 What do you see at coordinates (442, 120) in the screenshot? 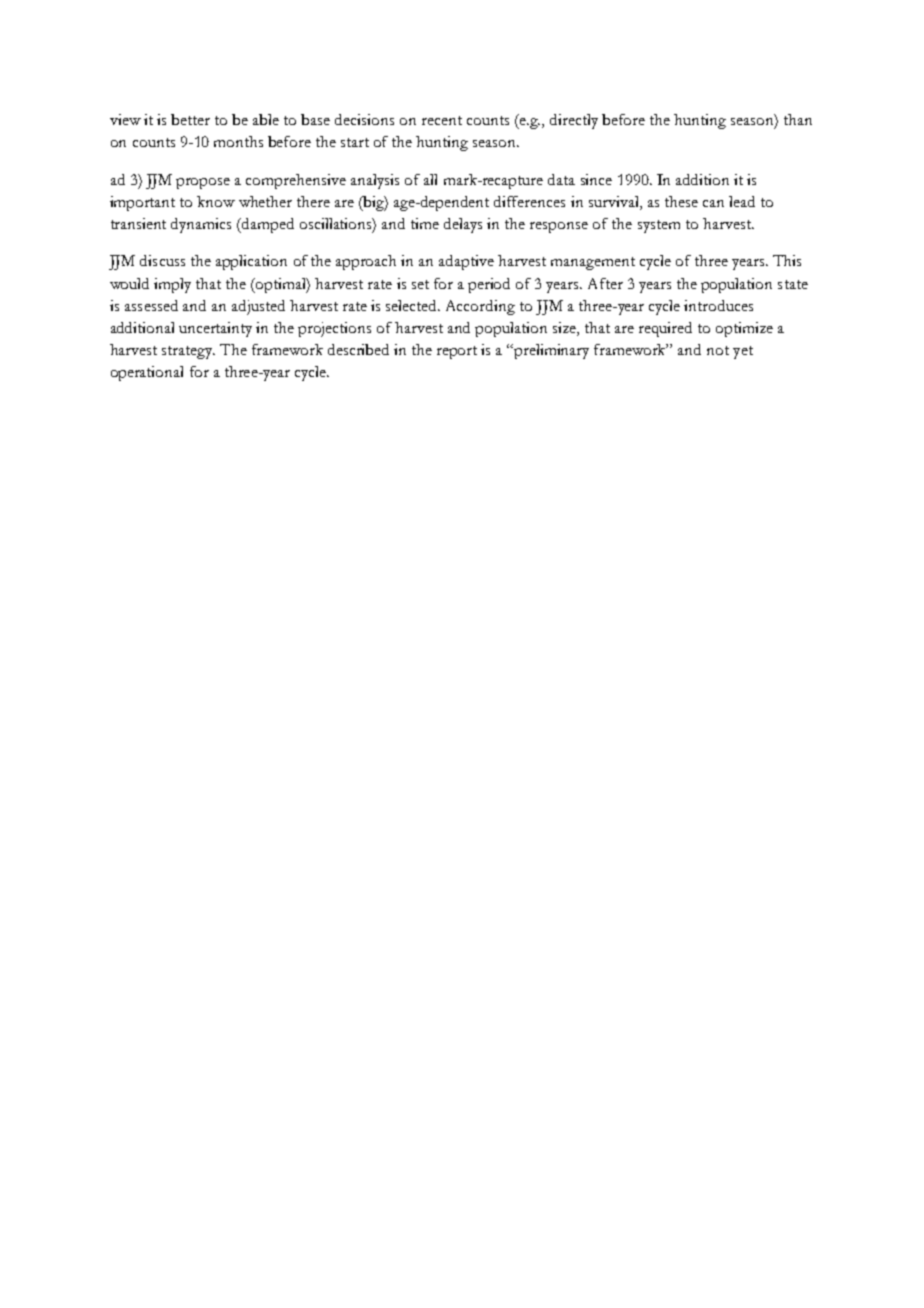
I see `recent` at bounding box center [442, 120].
